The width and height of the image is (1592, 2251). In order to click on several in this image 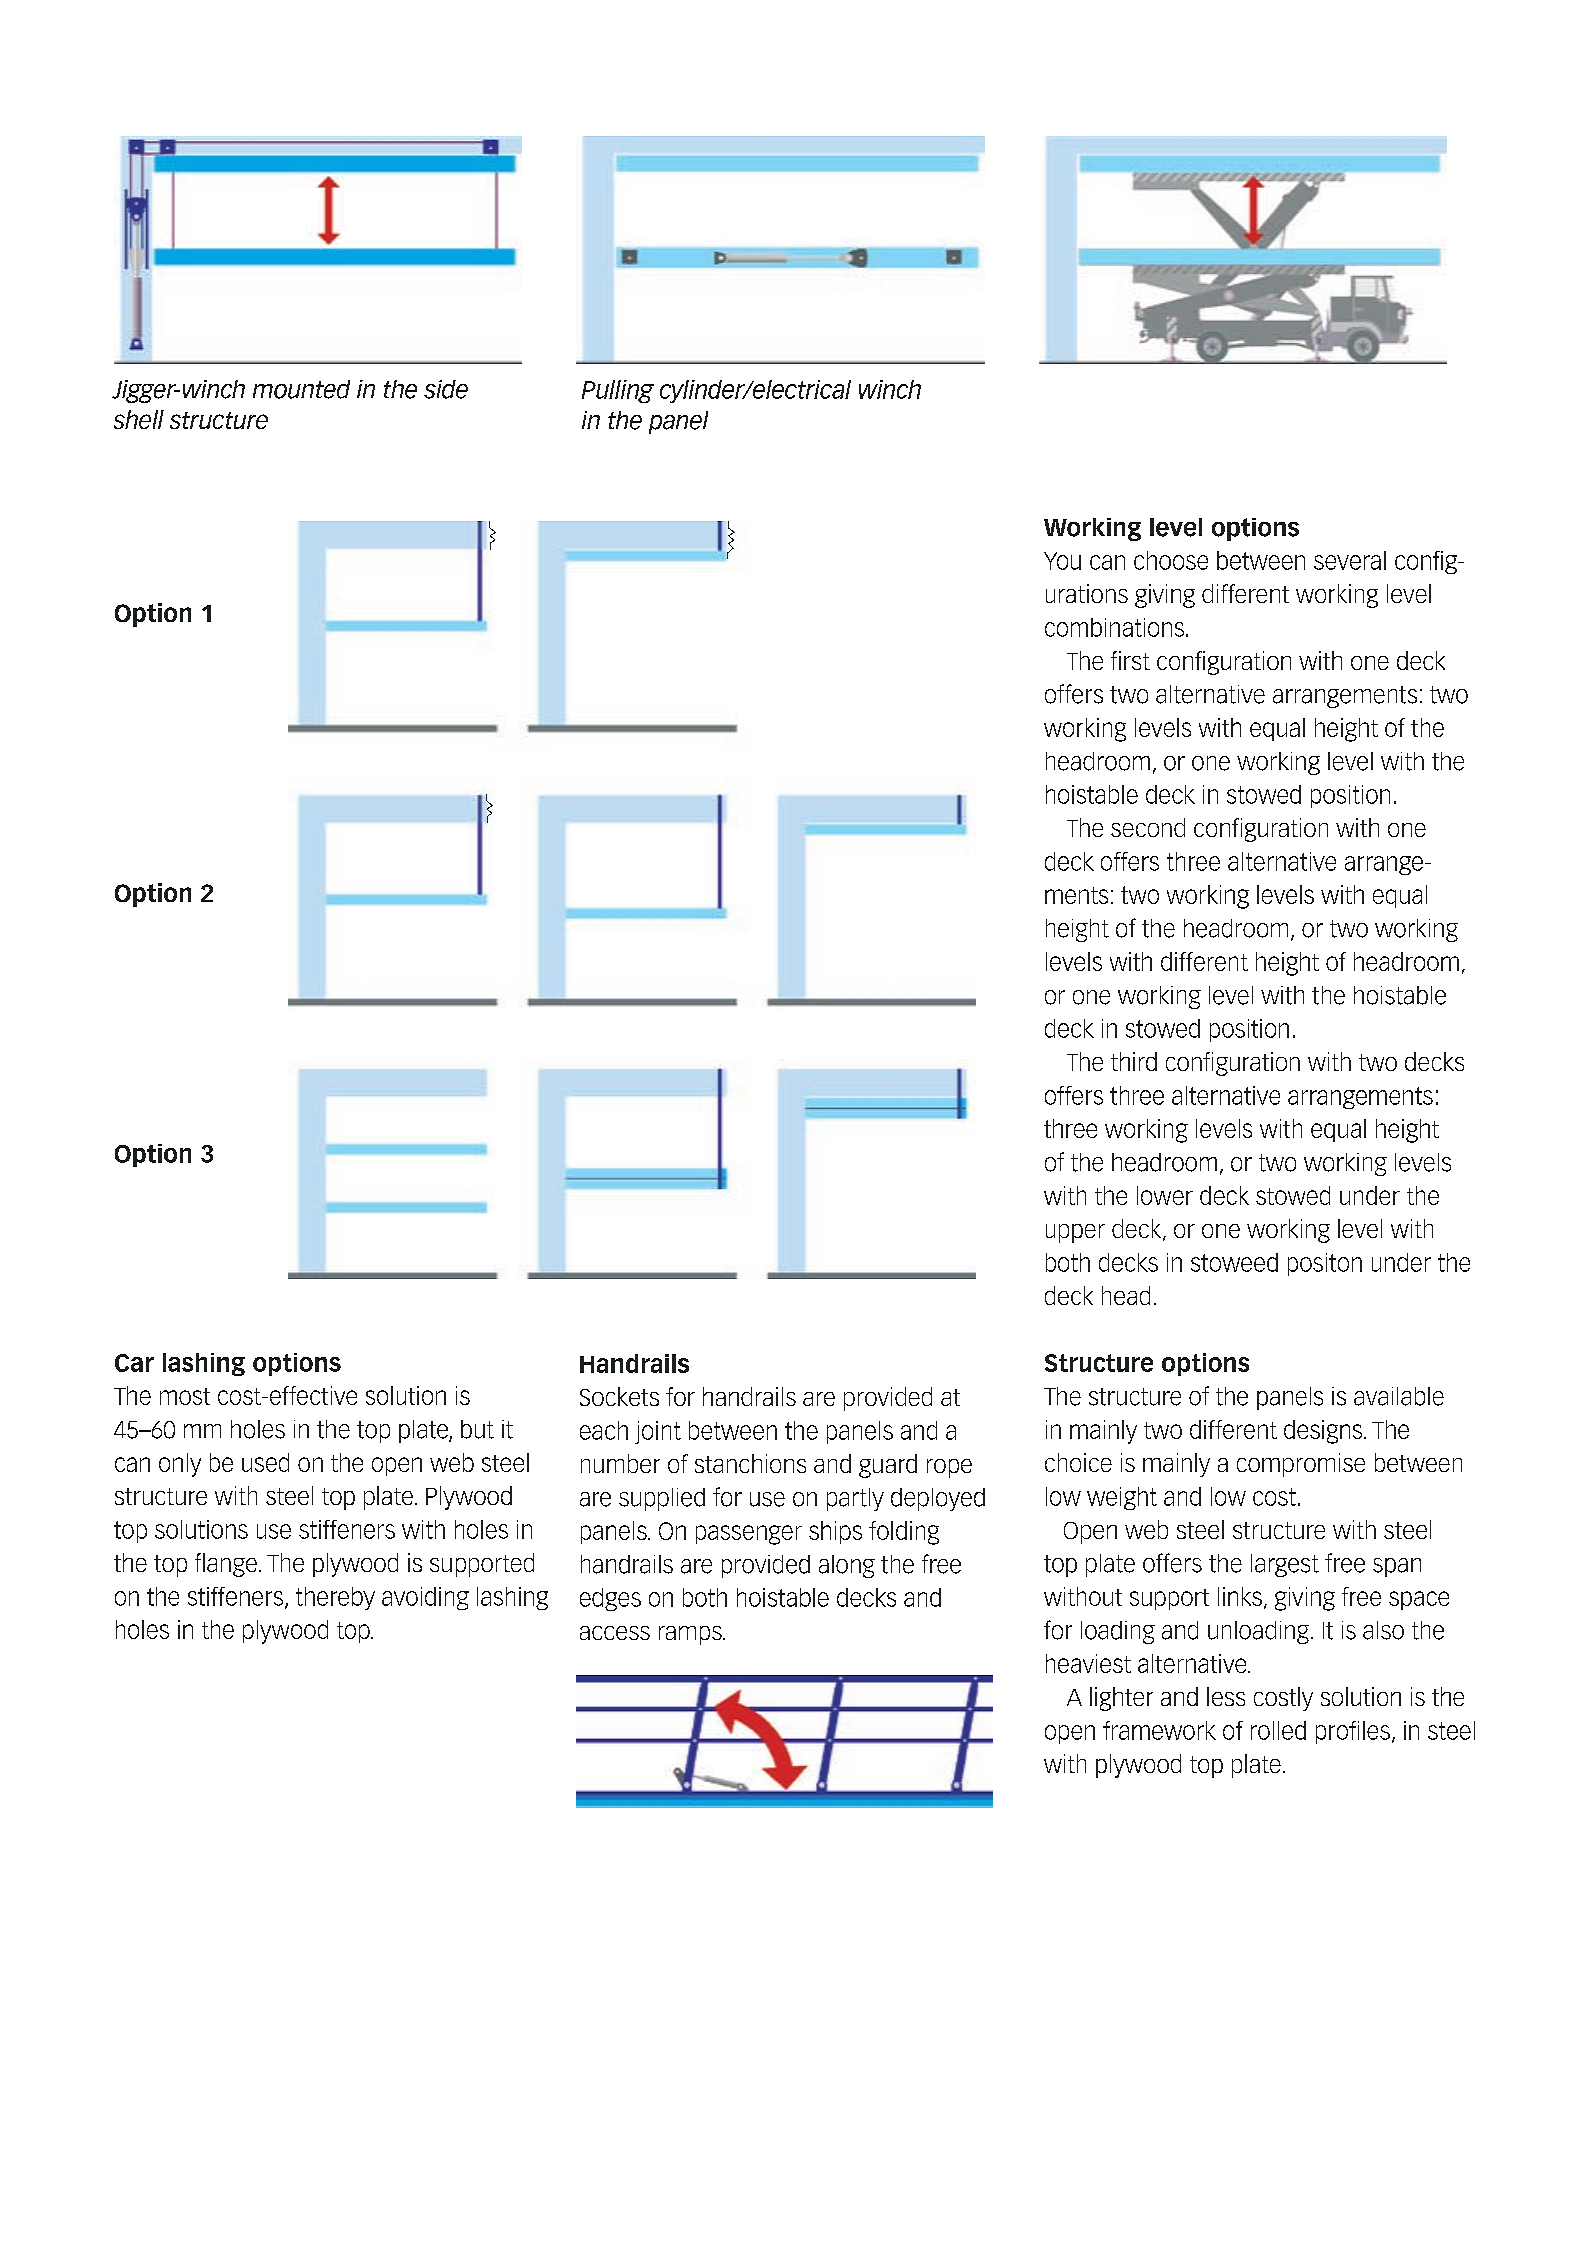, I will do `click(1350, 560)`.
